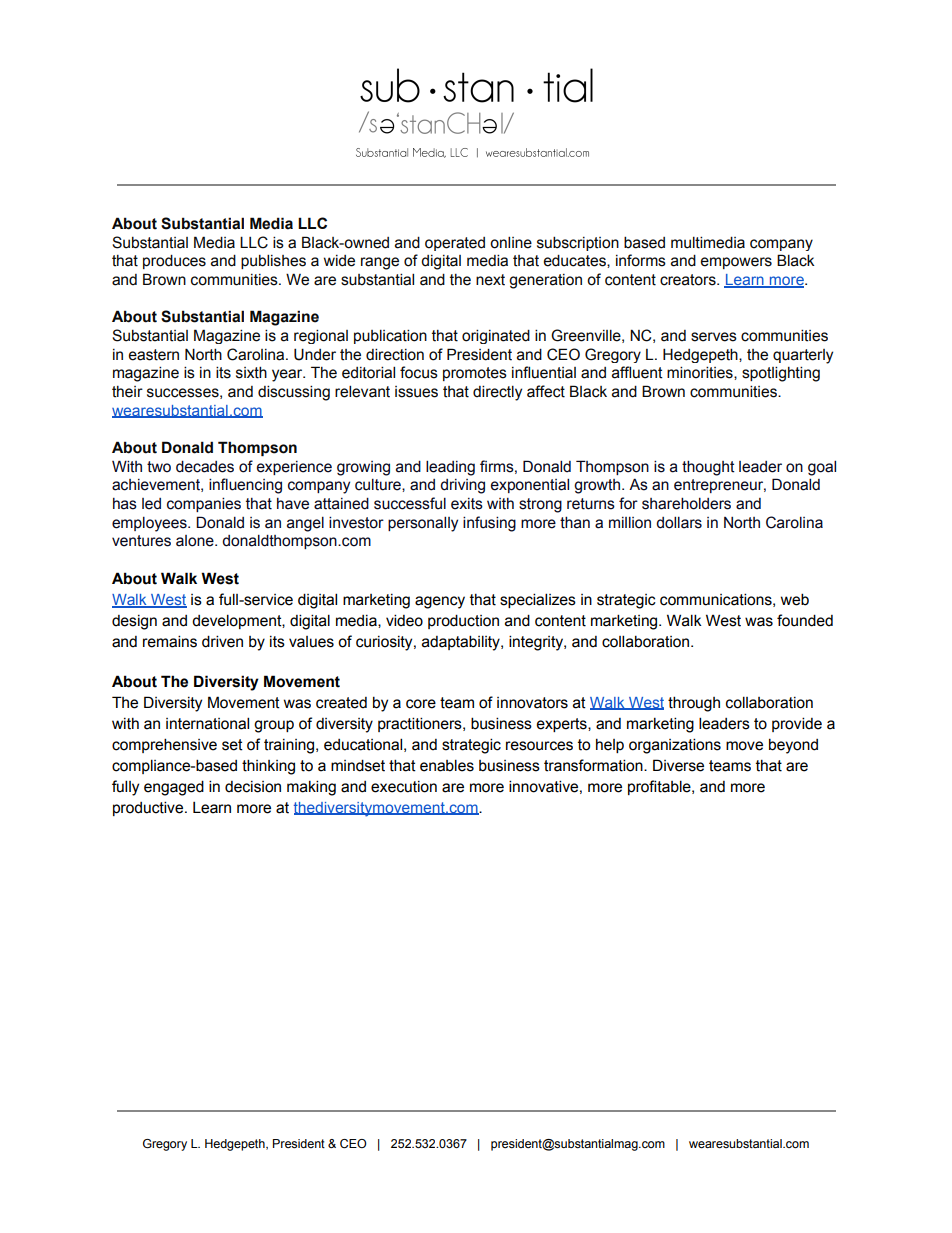  Describe the element at coordinates (463, 621) in the page. I see `production` at that location.
